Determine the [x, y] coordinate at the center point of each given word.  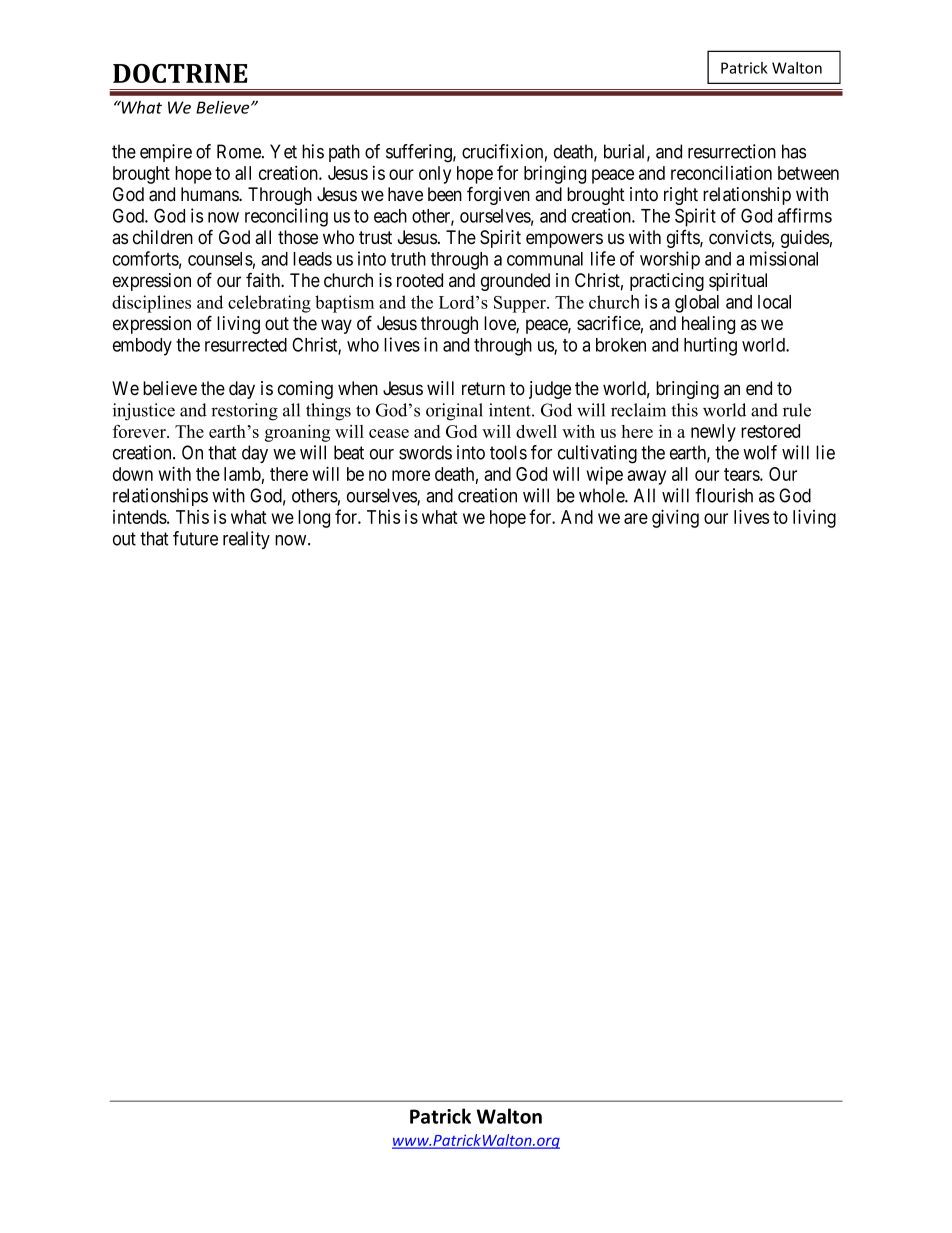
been [445, 194]
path [344, 153]
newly [713, 433]
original [454, 412]
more [411, 475]
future [195, 538]
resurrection [732, 151]
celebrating [269, 304]
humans [210, 194]
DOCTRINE [180, 73]
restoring [244, 412]
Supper [521, 304]
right [681, 196]
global [697, 304]
